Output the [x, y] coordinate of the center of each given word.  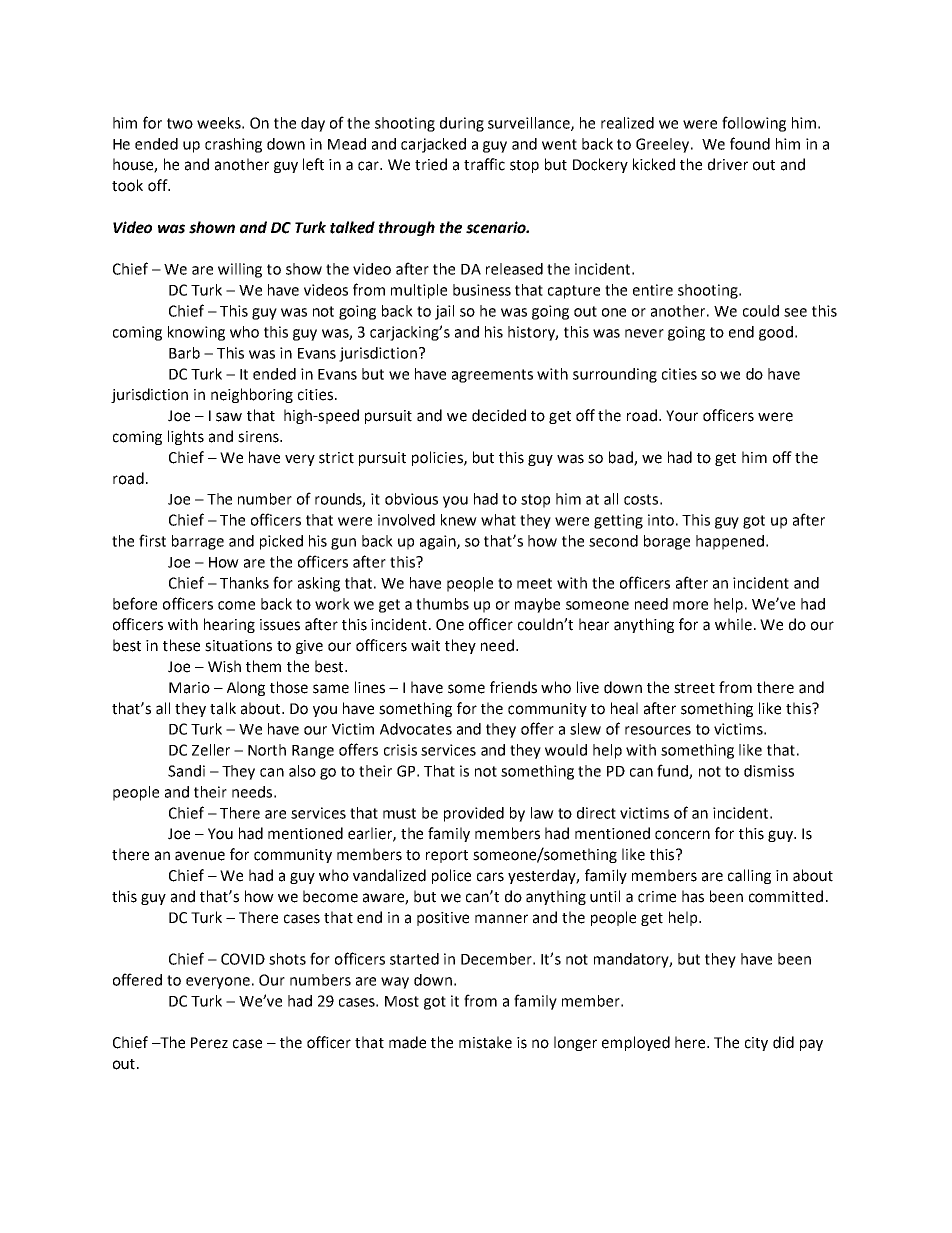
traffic [484, 164]
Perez [209, 1043]
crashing [233, 145]
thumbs [442, 604]
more [690, 605]
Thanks [244, 583]
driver [728, 164]
